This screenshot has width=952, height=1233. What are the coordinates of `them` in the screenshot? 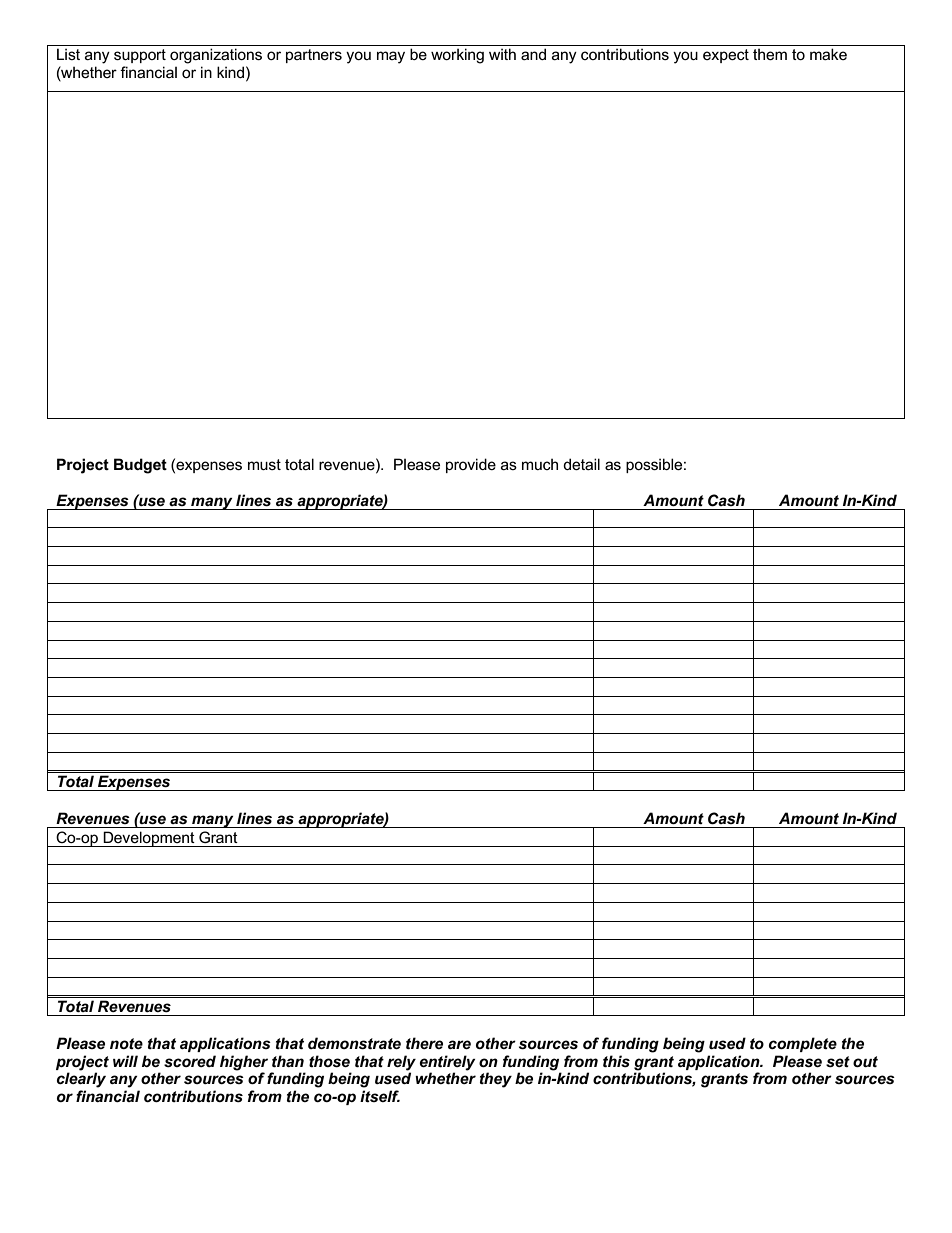 It's located at (770, 54).
